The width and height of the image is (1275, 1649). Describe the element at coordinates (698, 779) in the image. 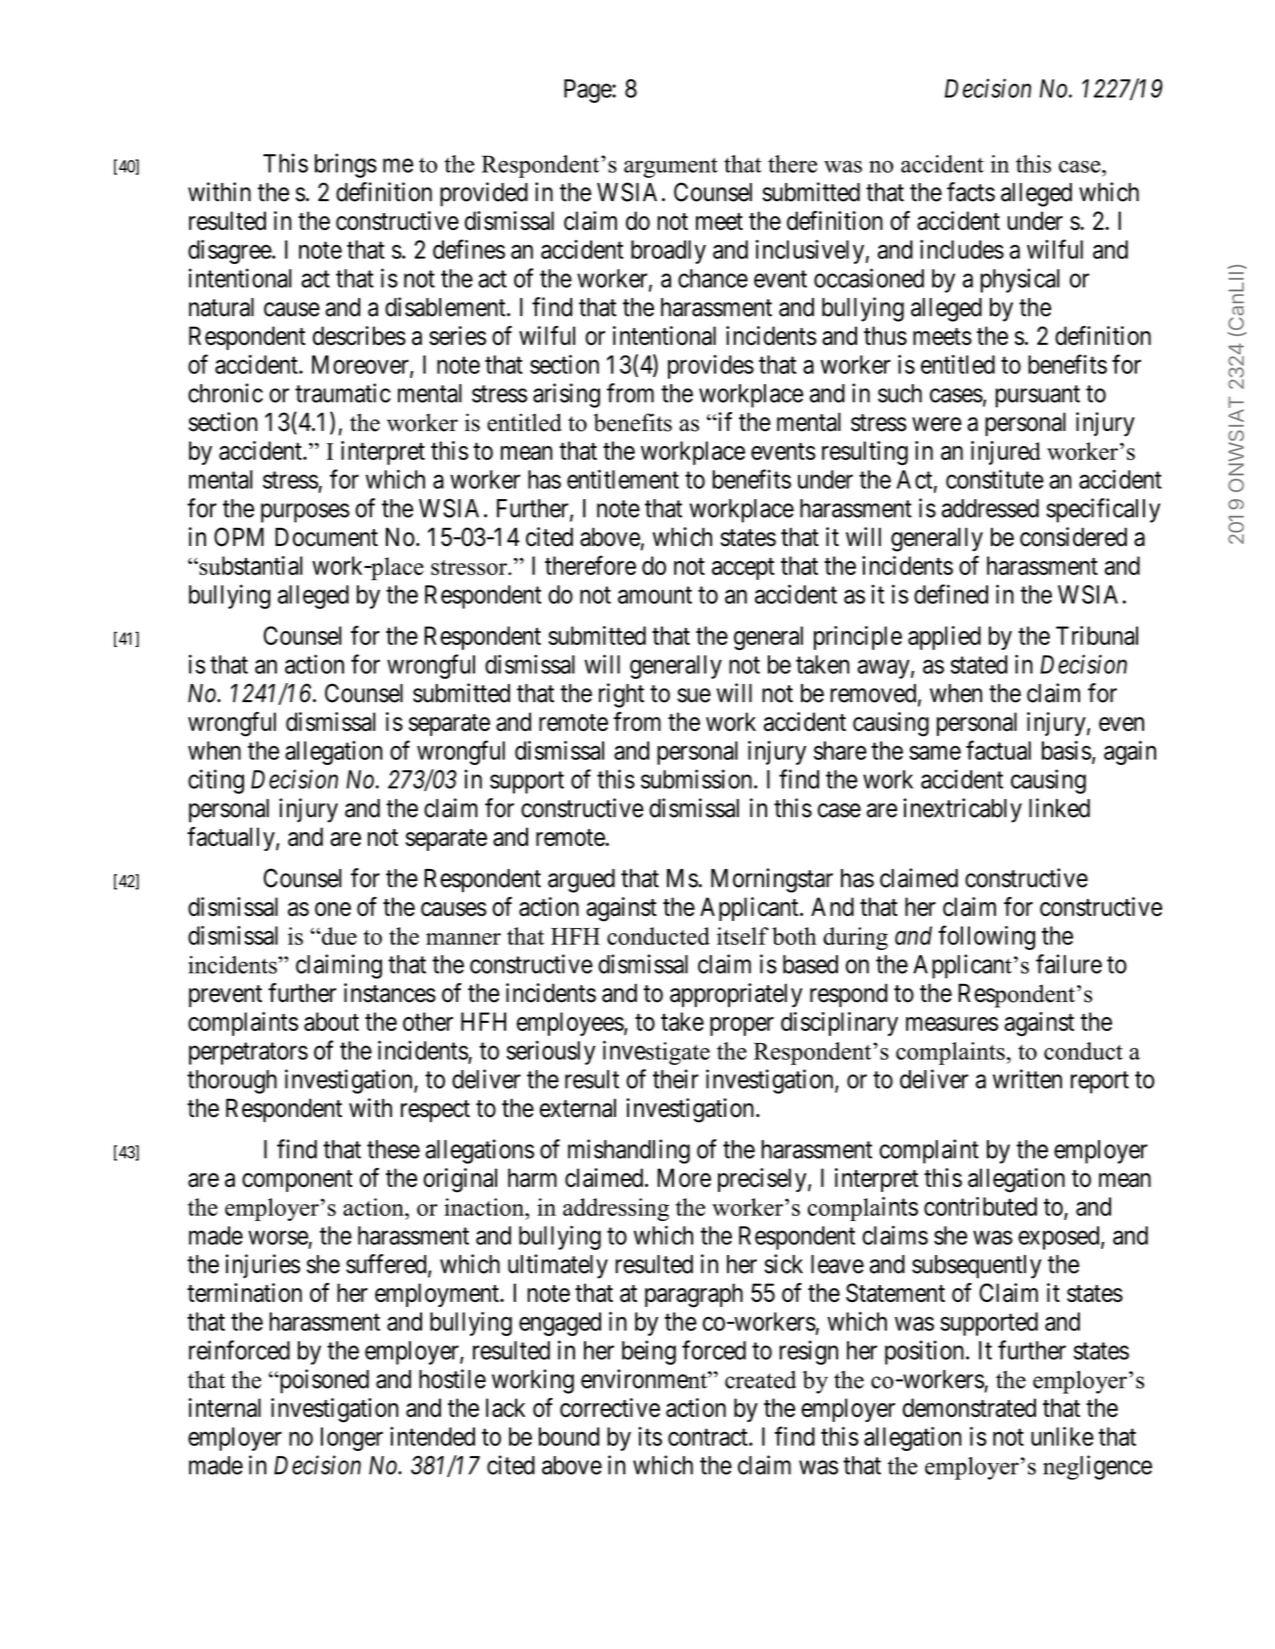

I see `submission` at that location.
